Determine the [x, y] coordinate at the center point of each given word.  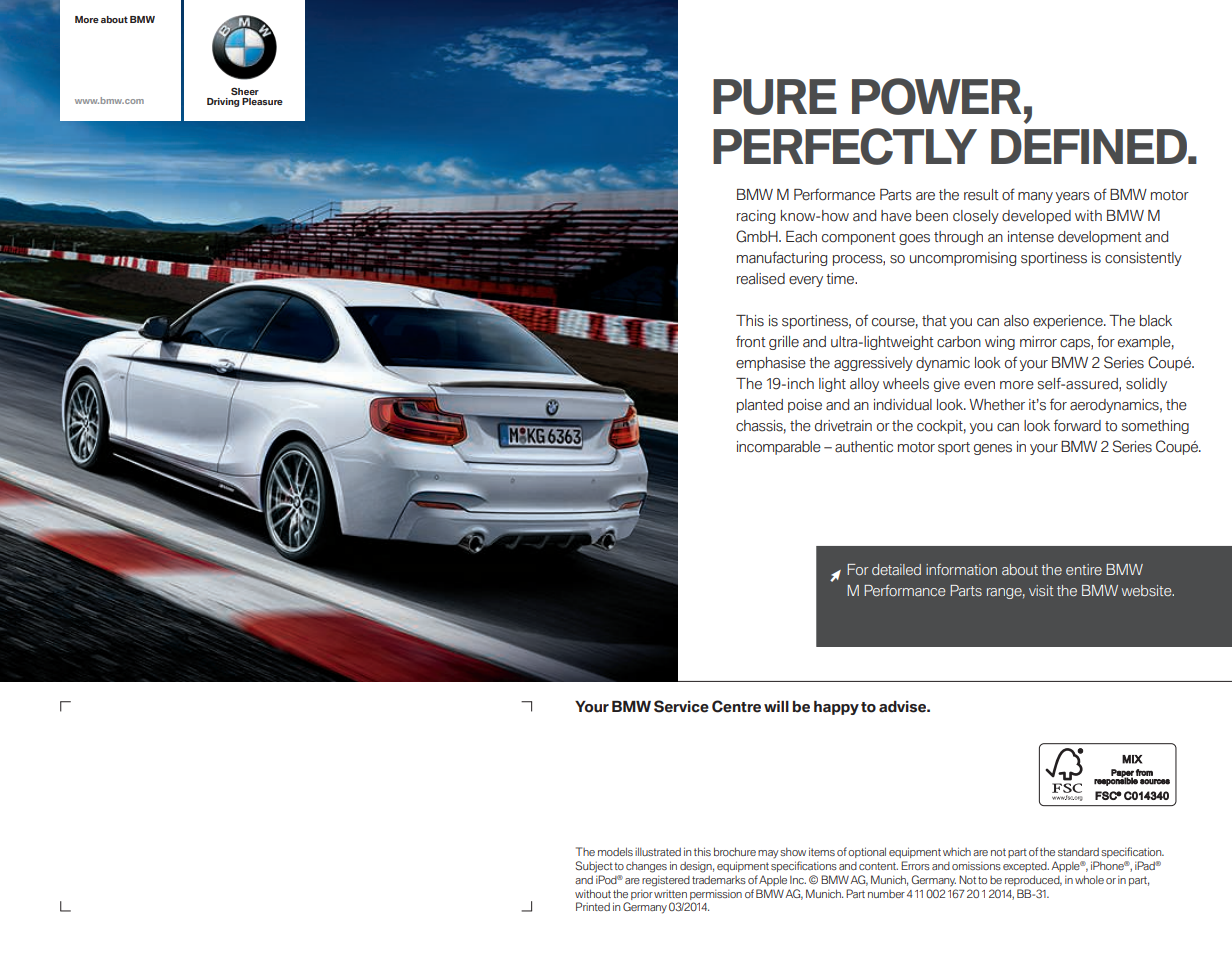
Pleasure [262, 101]
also [1016, 321]
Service [681, 706]
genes [993, 449]
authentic [864, 447]
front [751, 341]
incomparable [779, 448]
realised [761, 279]
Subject [594, 867]
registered [666, 881]
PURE [775, 97]
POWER [936, 96]
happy [836, 708]
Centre [736, 706]
